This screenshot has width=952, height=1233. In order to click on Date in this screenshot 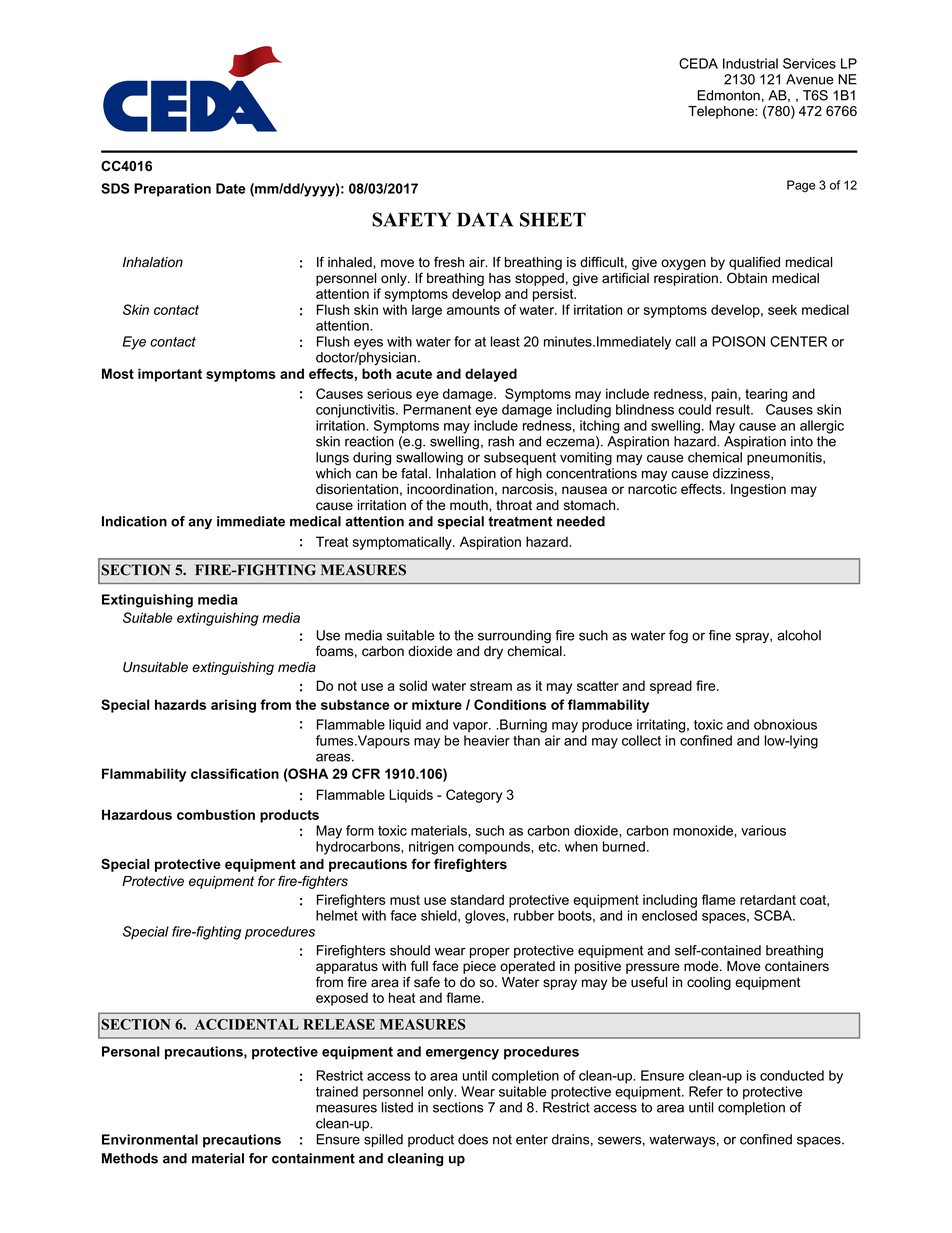, I will do `click(231, 188)`.
